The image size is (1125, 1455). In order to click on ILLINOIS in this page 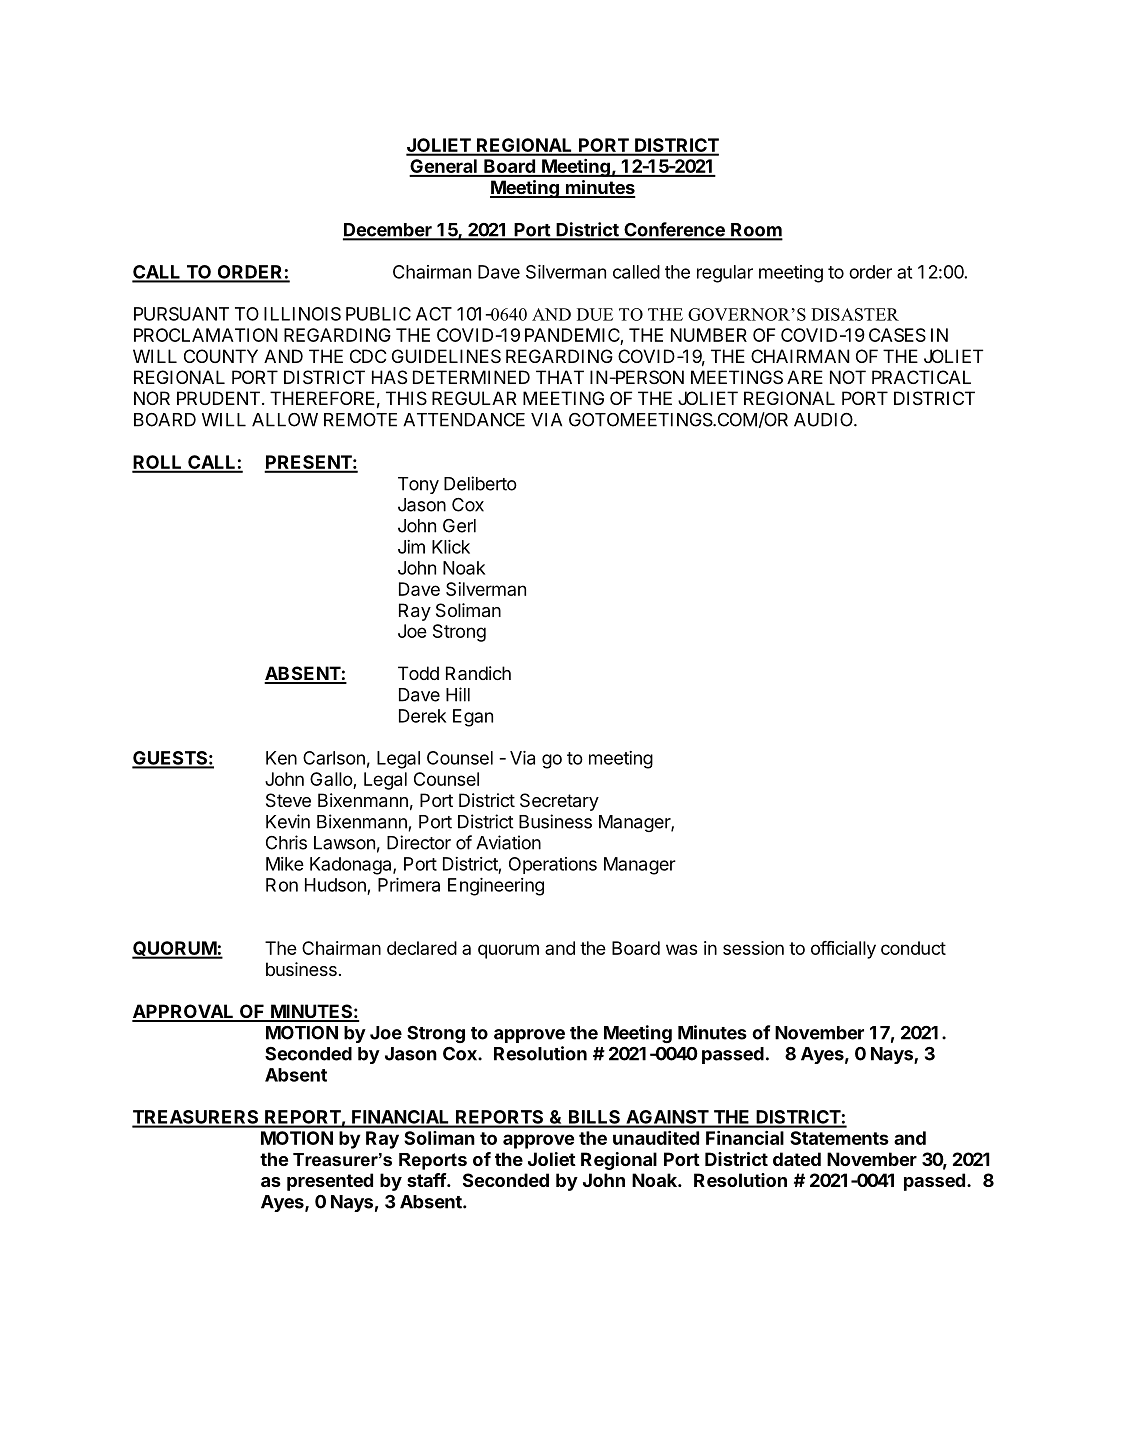, I will do `click(302, 314)`.
